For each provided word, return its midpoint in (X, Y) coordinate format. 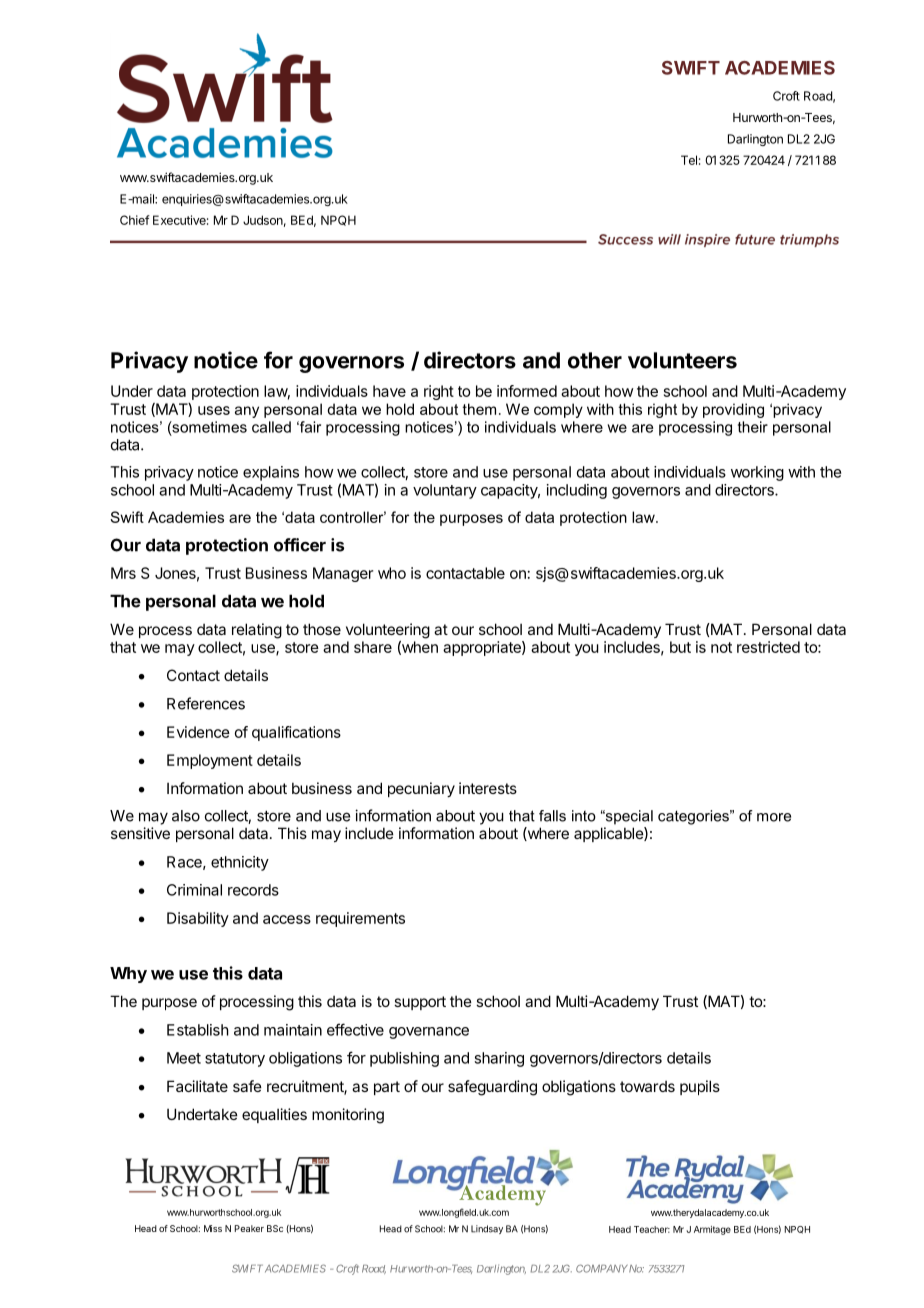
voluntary (445, 491)
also (186, 816)
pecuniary (421, 789)
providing (733, 410)
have (389, 391)
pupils (700, 1087)
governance (429, 1033)
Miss (213, 1228)
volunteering (388, 631)
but (680, 647)
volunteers (682, 360)
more (774, 817)
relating (257, 631)
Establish (198, 1030)
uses (214, 410)
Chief (135, 220)
